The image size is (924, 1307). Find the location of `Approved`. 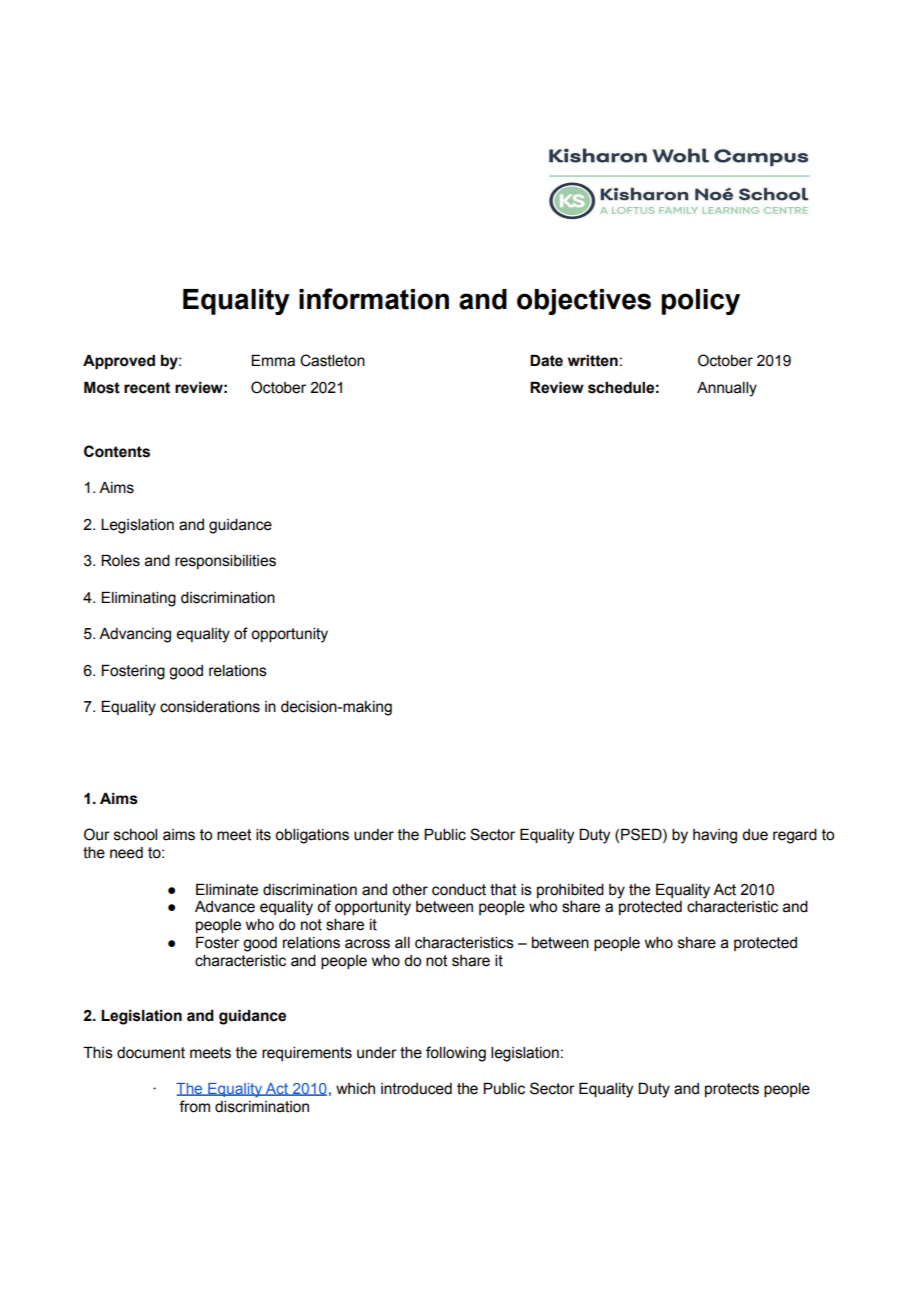

Approved is located at coordinates (119, 362).
